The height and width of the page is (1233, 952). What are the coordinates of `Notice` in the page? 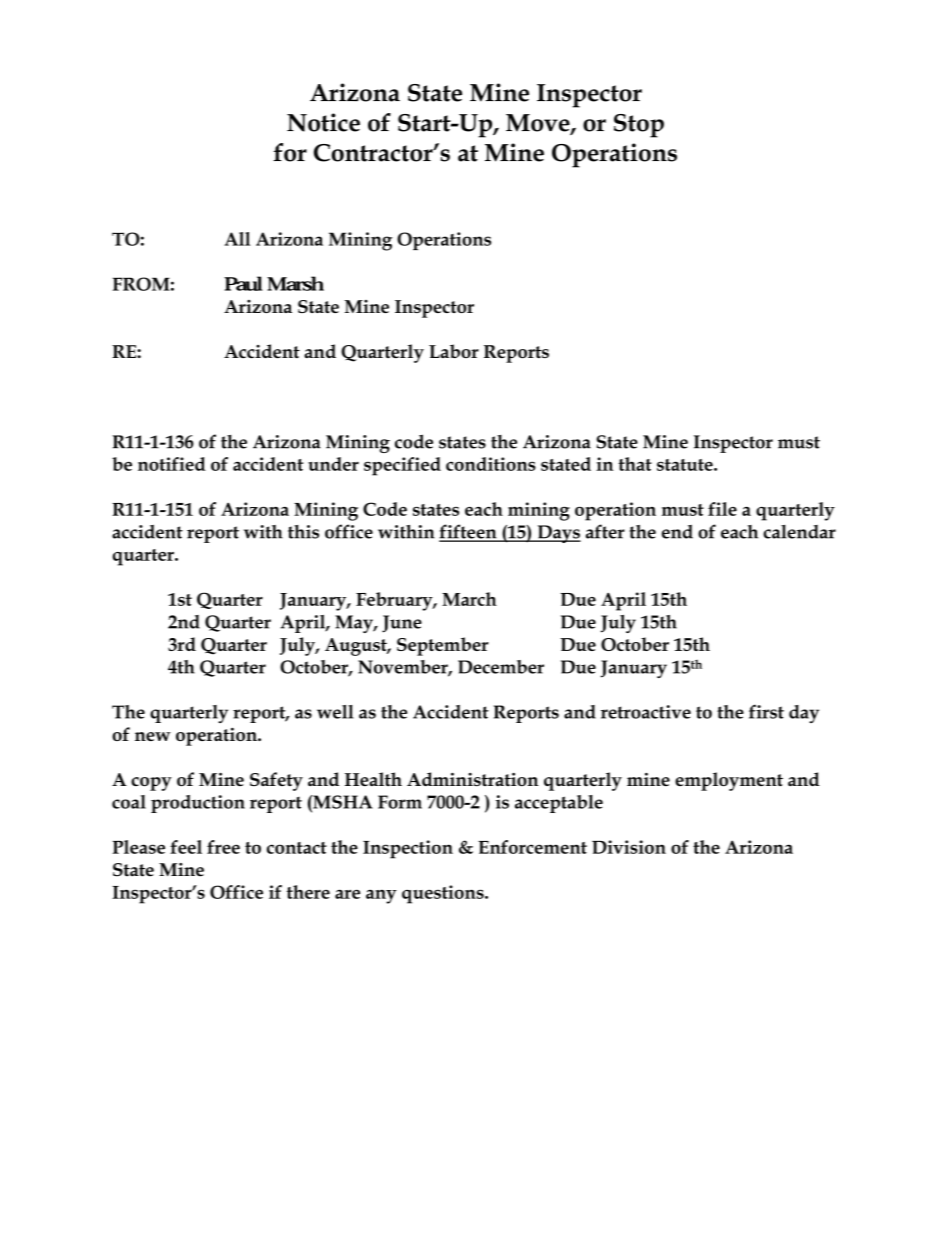 It's located at (323, 122).
